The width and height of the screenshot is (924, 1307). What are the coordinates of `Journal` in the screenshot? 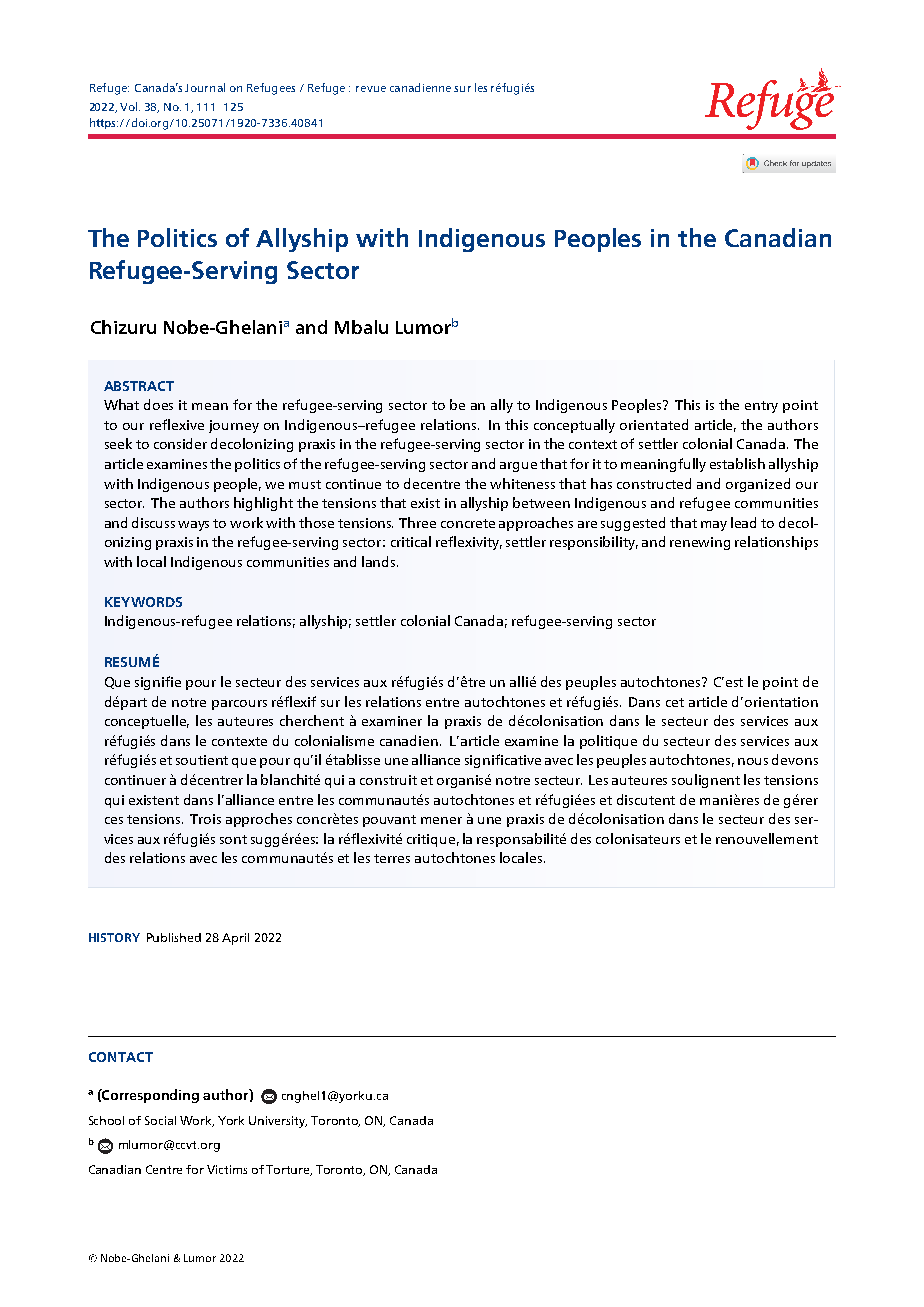 It's located at (205, 87).
